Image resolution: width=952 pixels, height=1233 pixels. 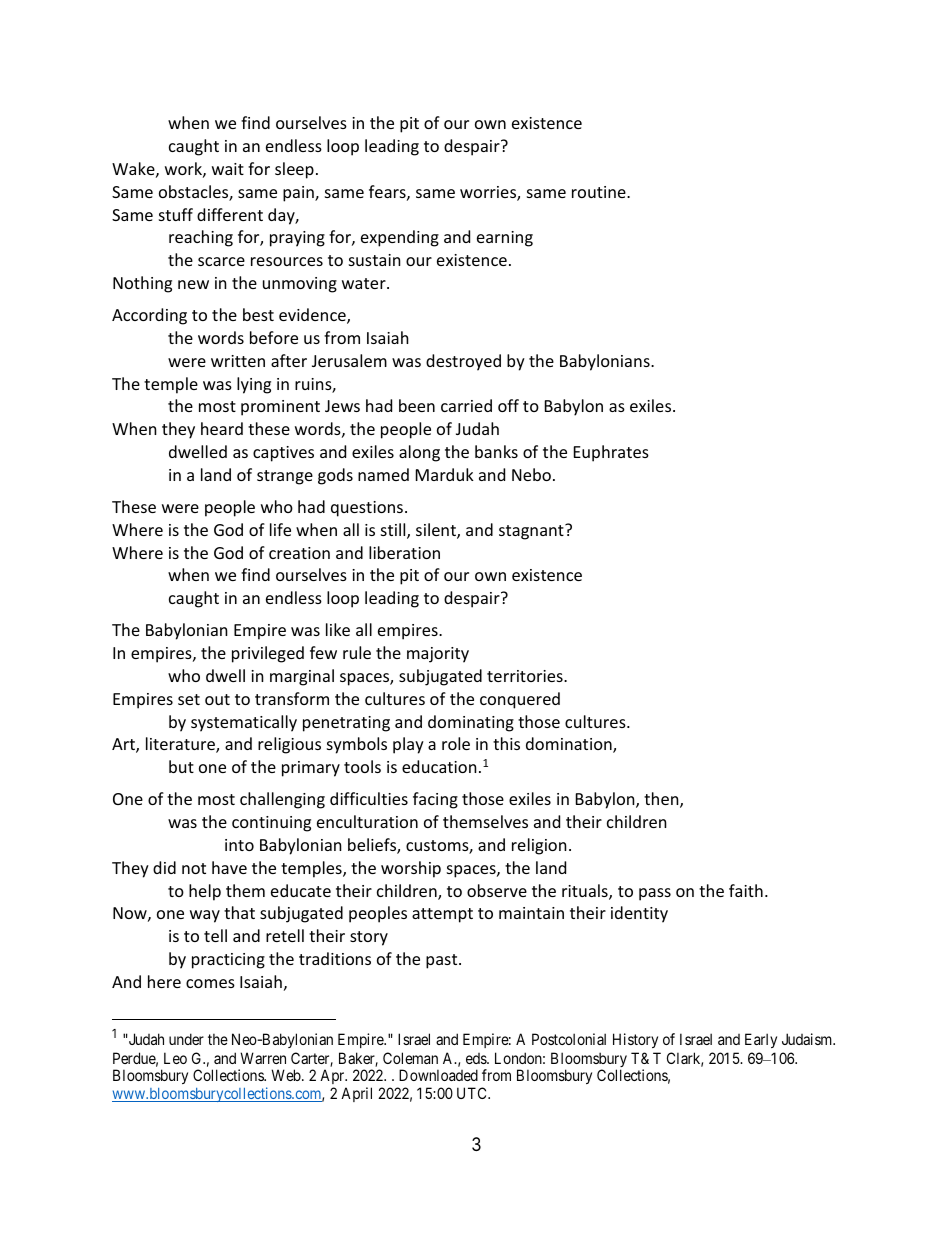 I want to click on Early, so click(x=761, y=1040).
